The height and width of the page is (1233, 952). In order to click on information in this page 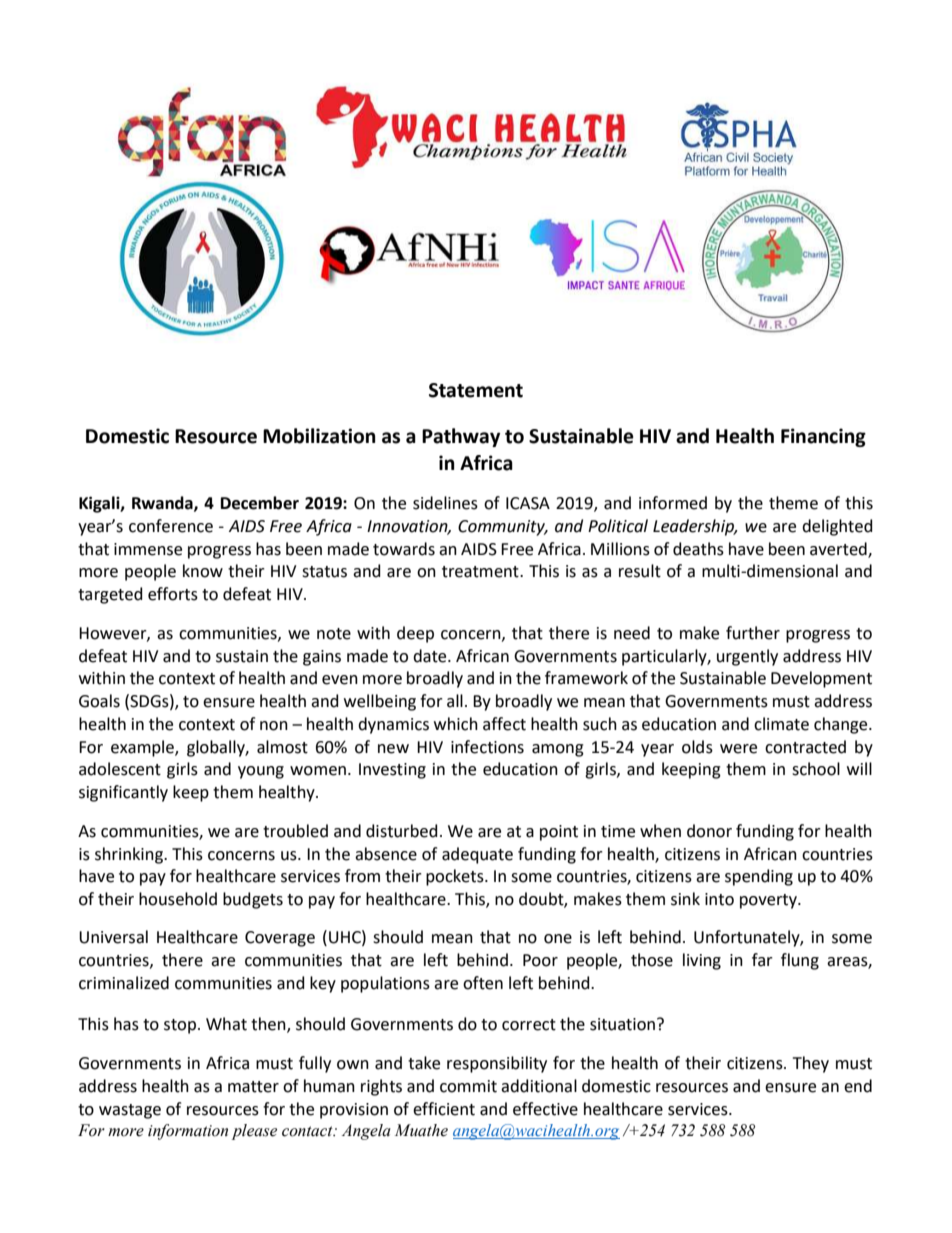, I will do `click(188, 1132)`.
